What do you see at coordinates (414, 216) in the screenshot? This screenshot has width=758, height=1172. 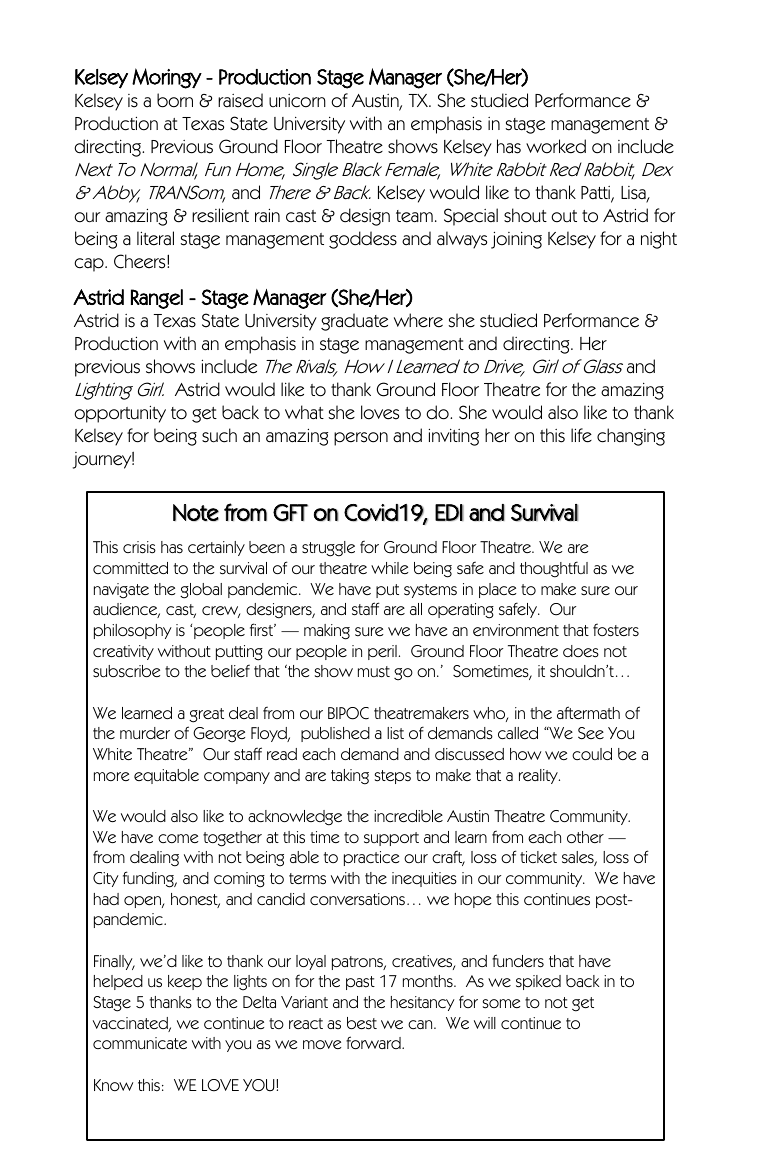 I see `team` at bounding box center [414, 216].
